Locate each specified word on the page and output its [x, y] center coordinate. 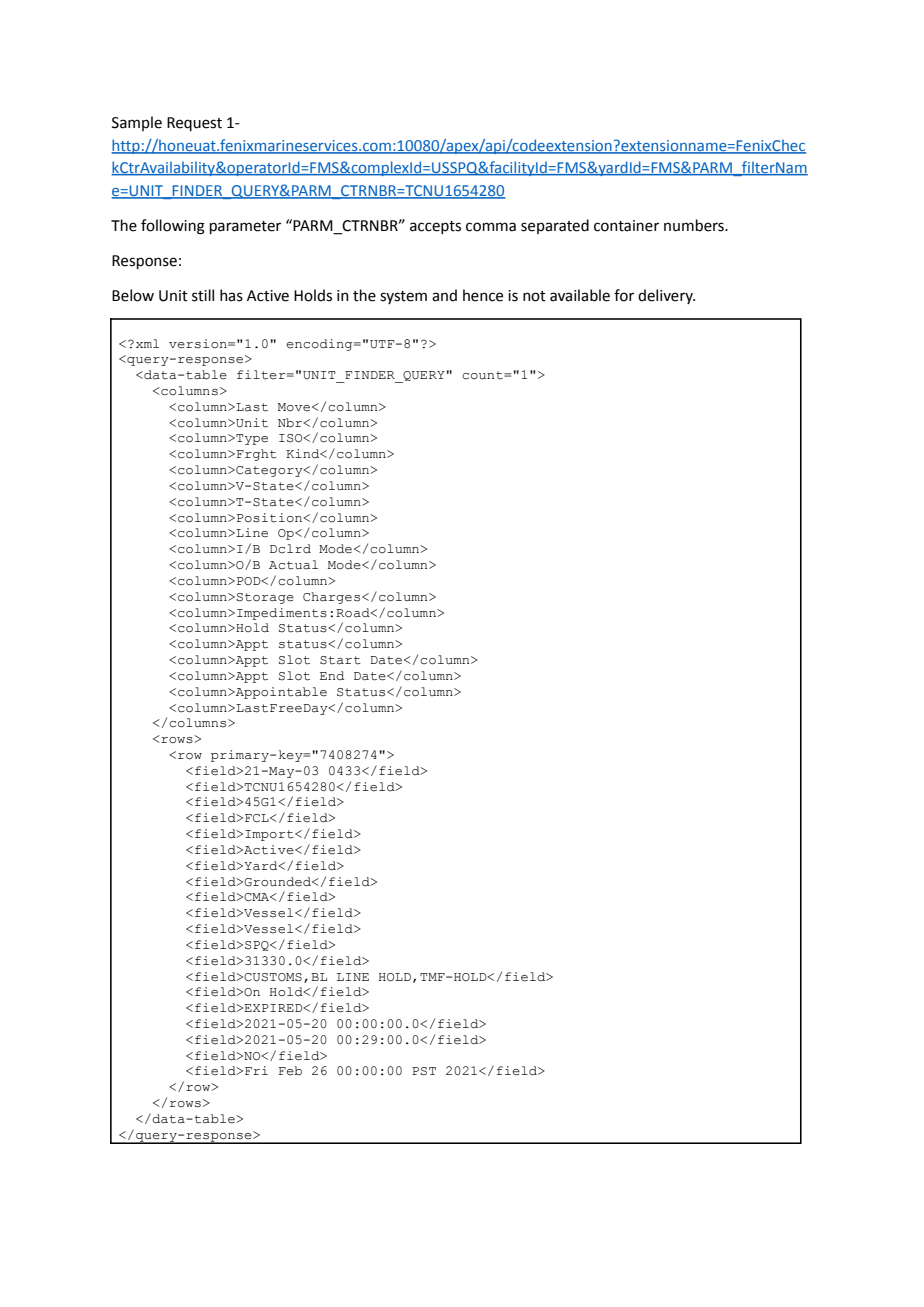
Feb [290, 1071]
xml [147, 343]
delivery [666, 296]
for [624, 295]
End [332, 675]
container [626, 226]
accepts [435, 227]
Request [194, 124]
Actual [293, 565]
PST [424, 1071]
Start [340, 660]
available [580, 295]
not [534, 296]
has [231, 295]
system [403, 297]
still [203, 295]
